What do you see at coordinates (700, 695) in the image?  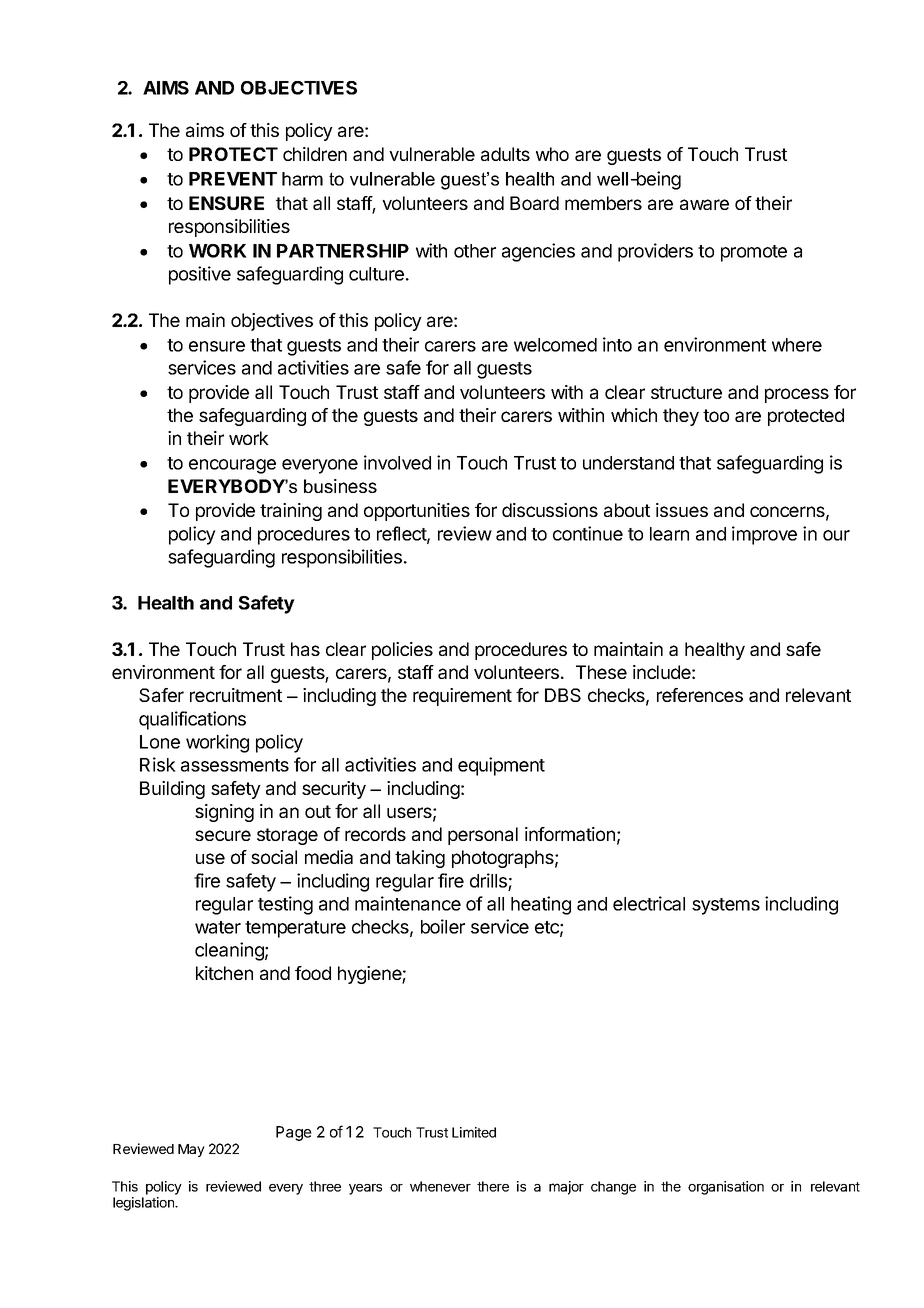 I see `references` at bounding box center [700, 695].
